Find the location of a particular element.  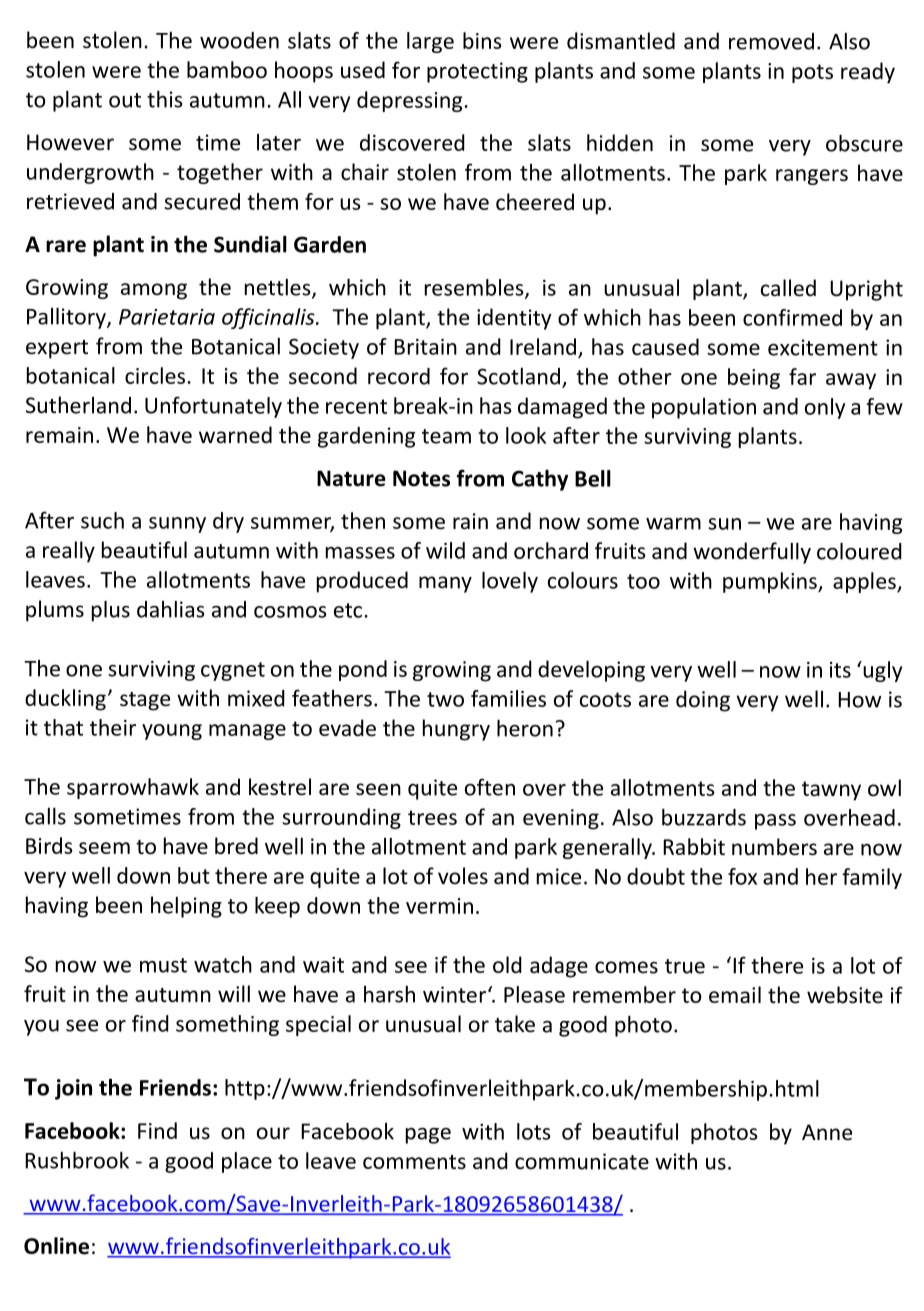

Online is located at coordinates (56, 1246).
